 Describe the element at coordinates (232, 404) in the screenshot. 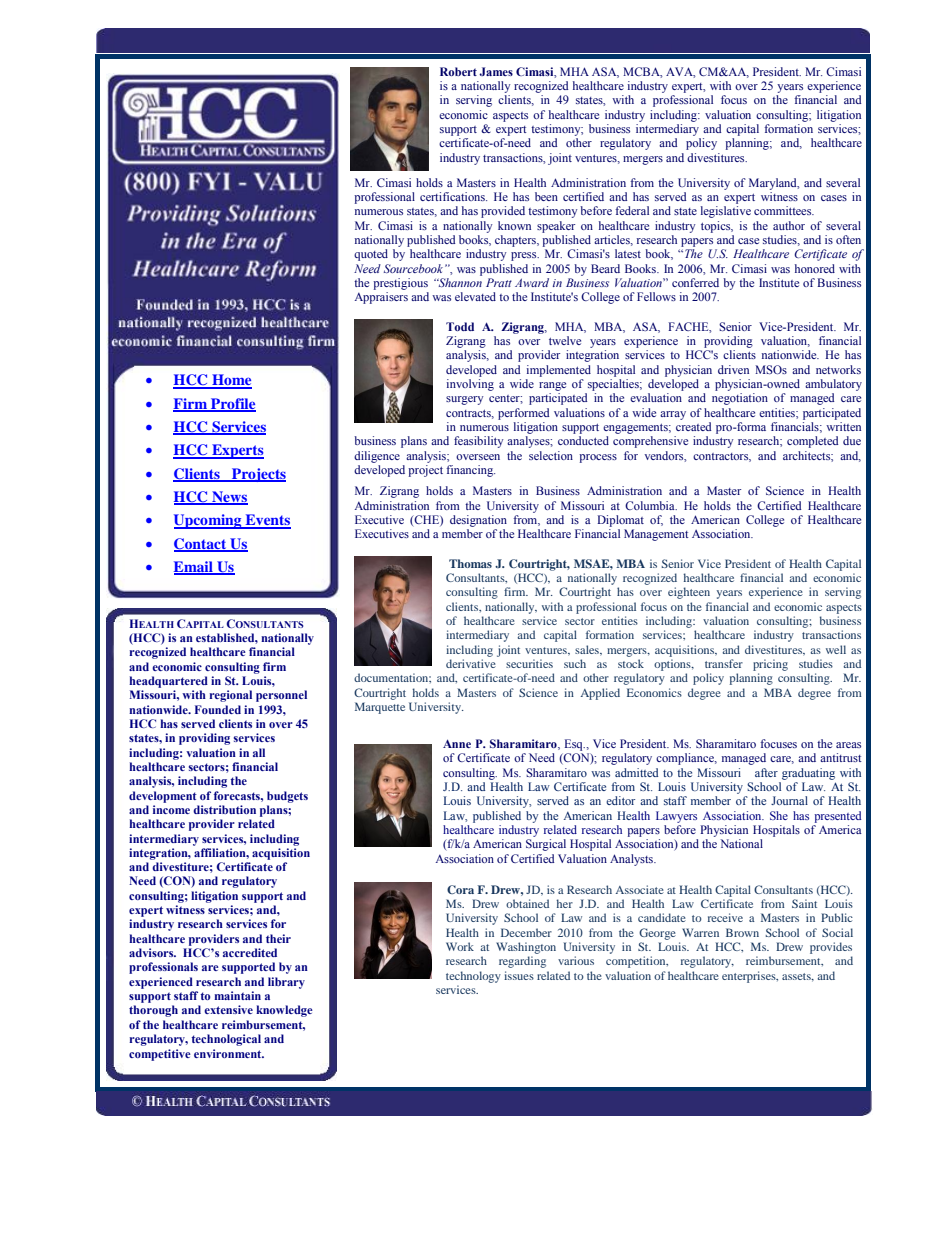

I see `Profile` at that location.
